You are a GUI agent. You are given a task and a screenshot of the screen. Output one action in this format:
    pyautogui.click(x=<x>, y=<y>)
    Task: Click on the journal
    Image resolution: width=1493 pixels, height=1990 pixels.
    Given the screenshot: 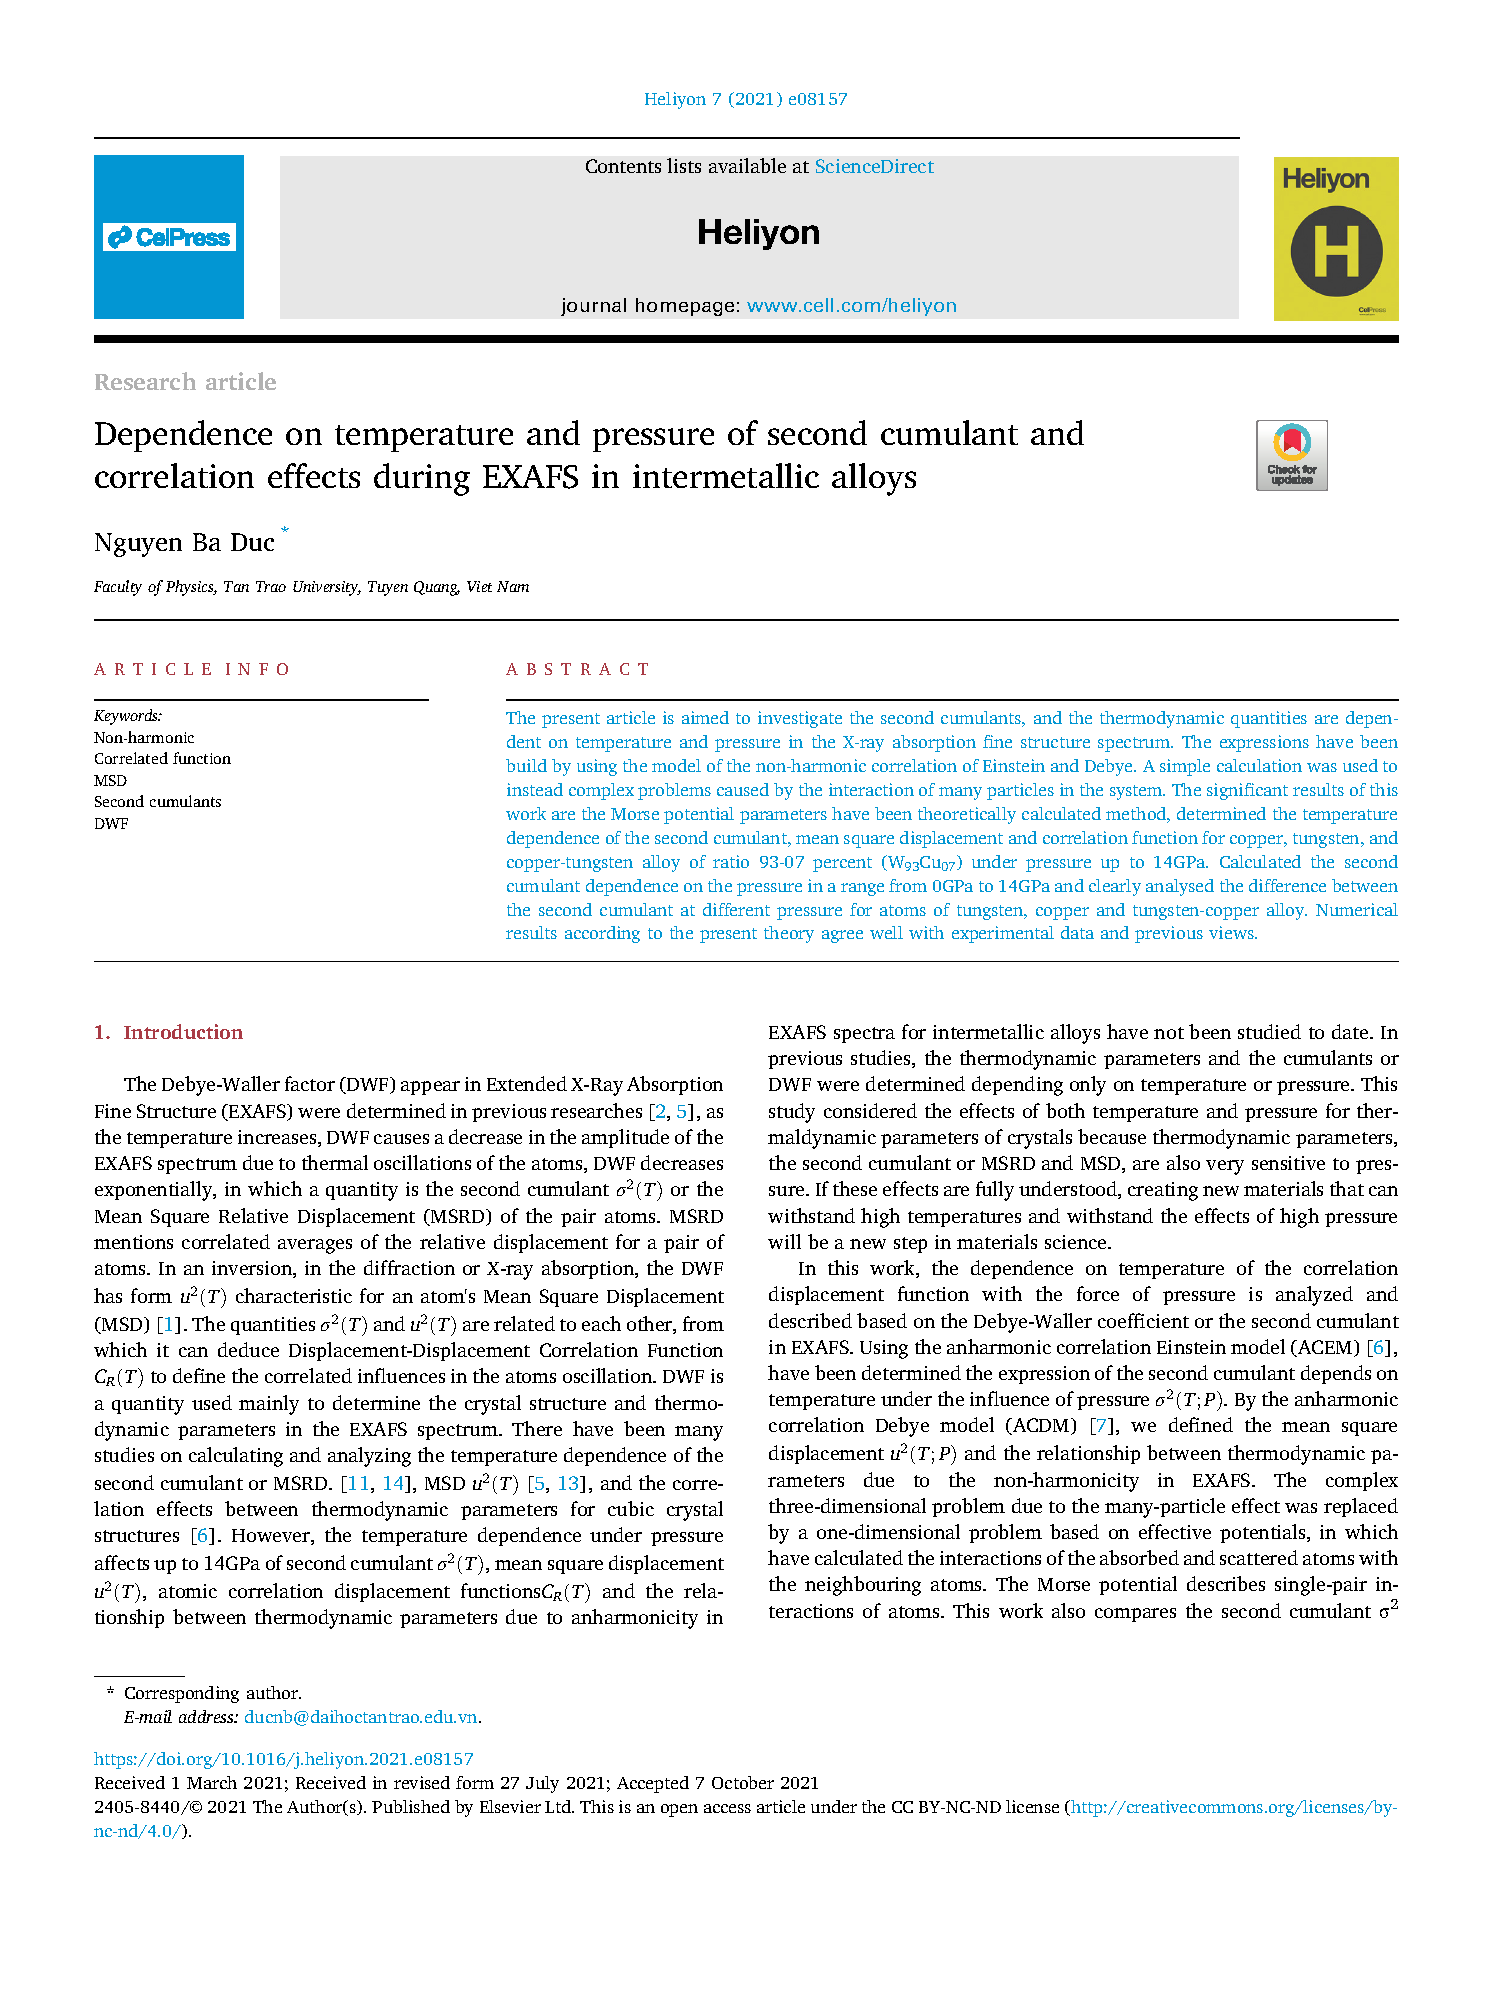 What is the action you would take?
    pyautogui.click(x=593, y=307)
